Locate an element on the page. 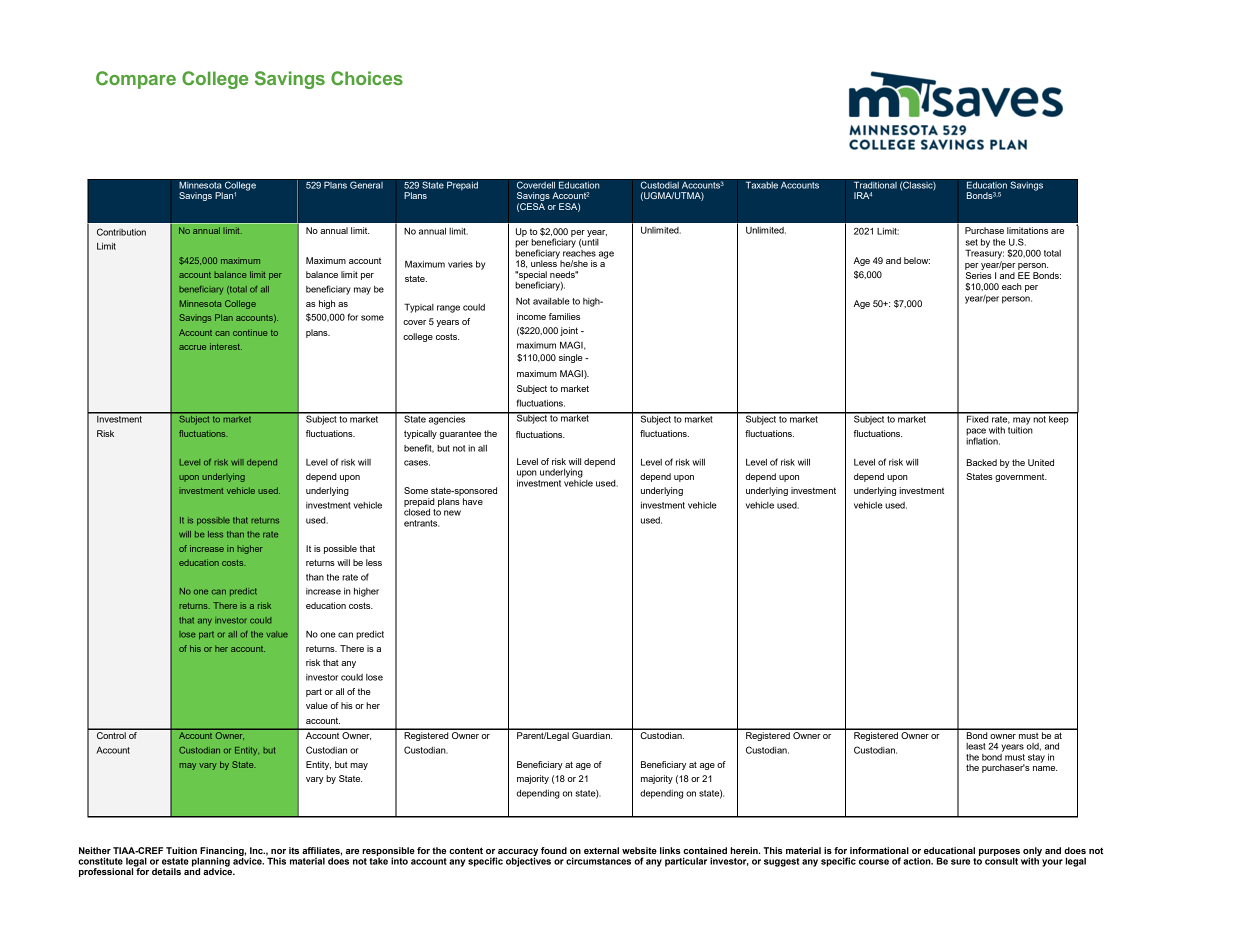 This image has width=1233, height=952. nor is located at coordinates (278, 851).
